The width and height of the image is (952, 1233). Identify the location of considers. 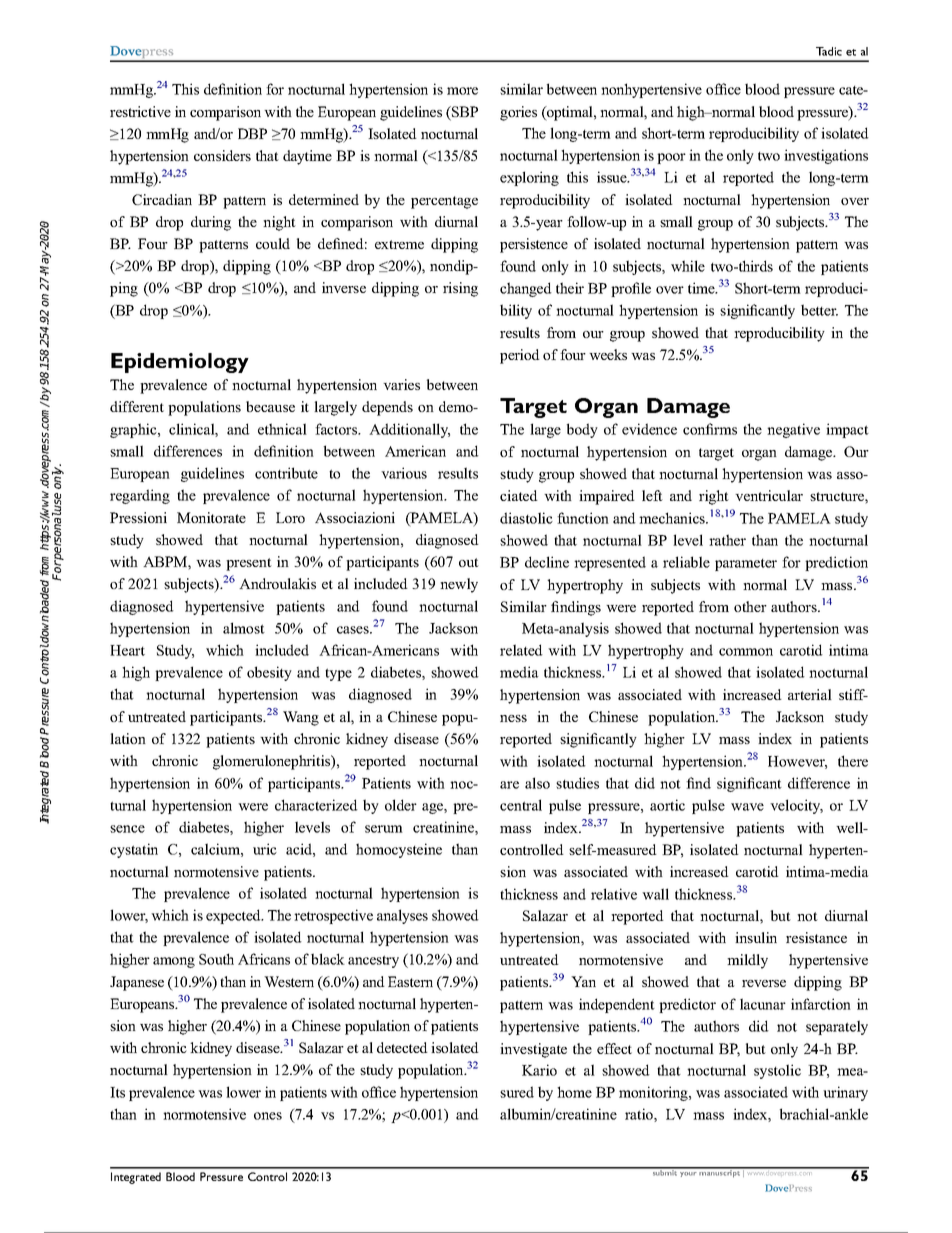
(222, 155).
